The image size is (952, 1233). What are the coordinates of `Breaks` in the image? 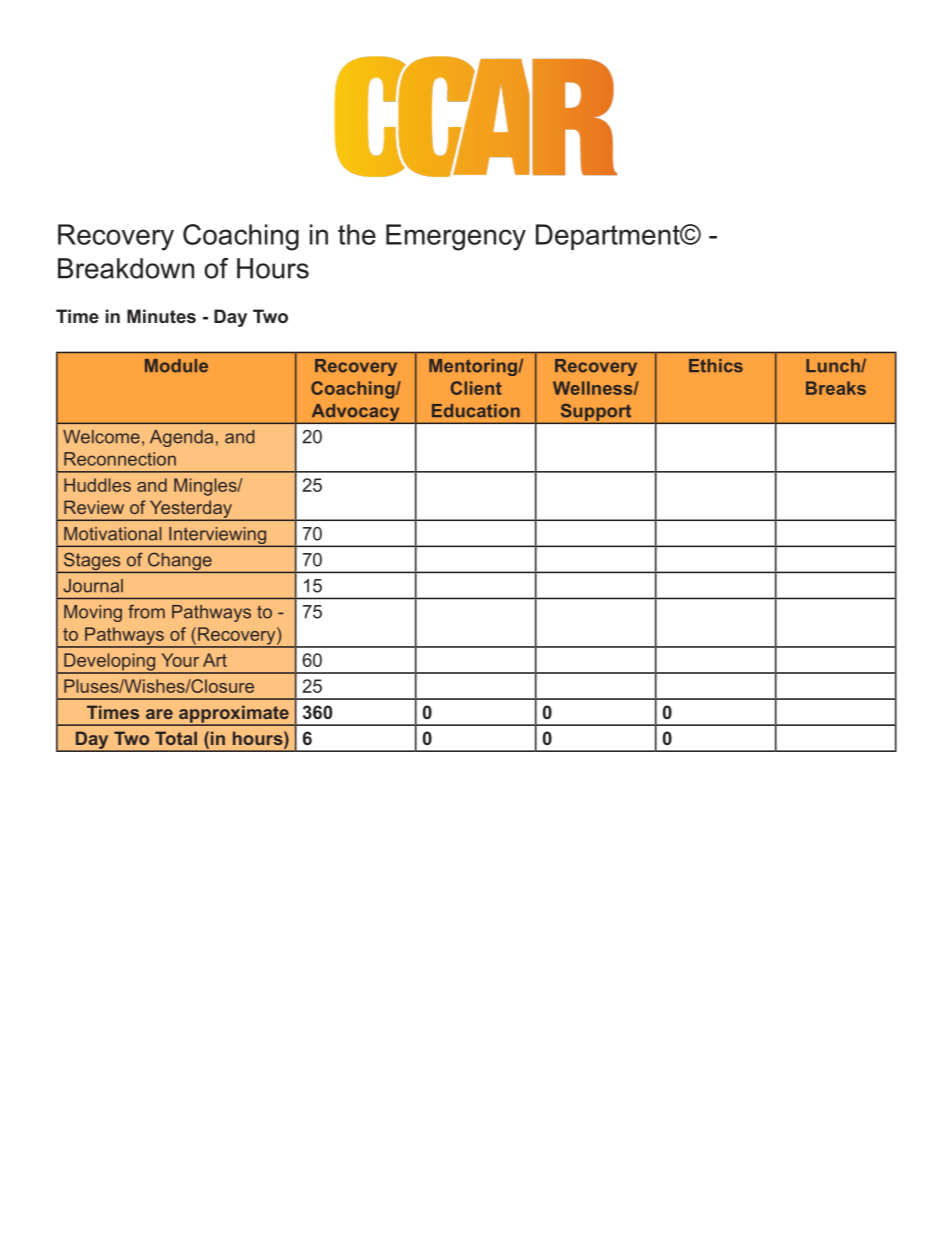 It's located at (836, 388).
